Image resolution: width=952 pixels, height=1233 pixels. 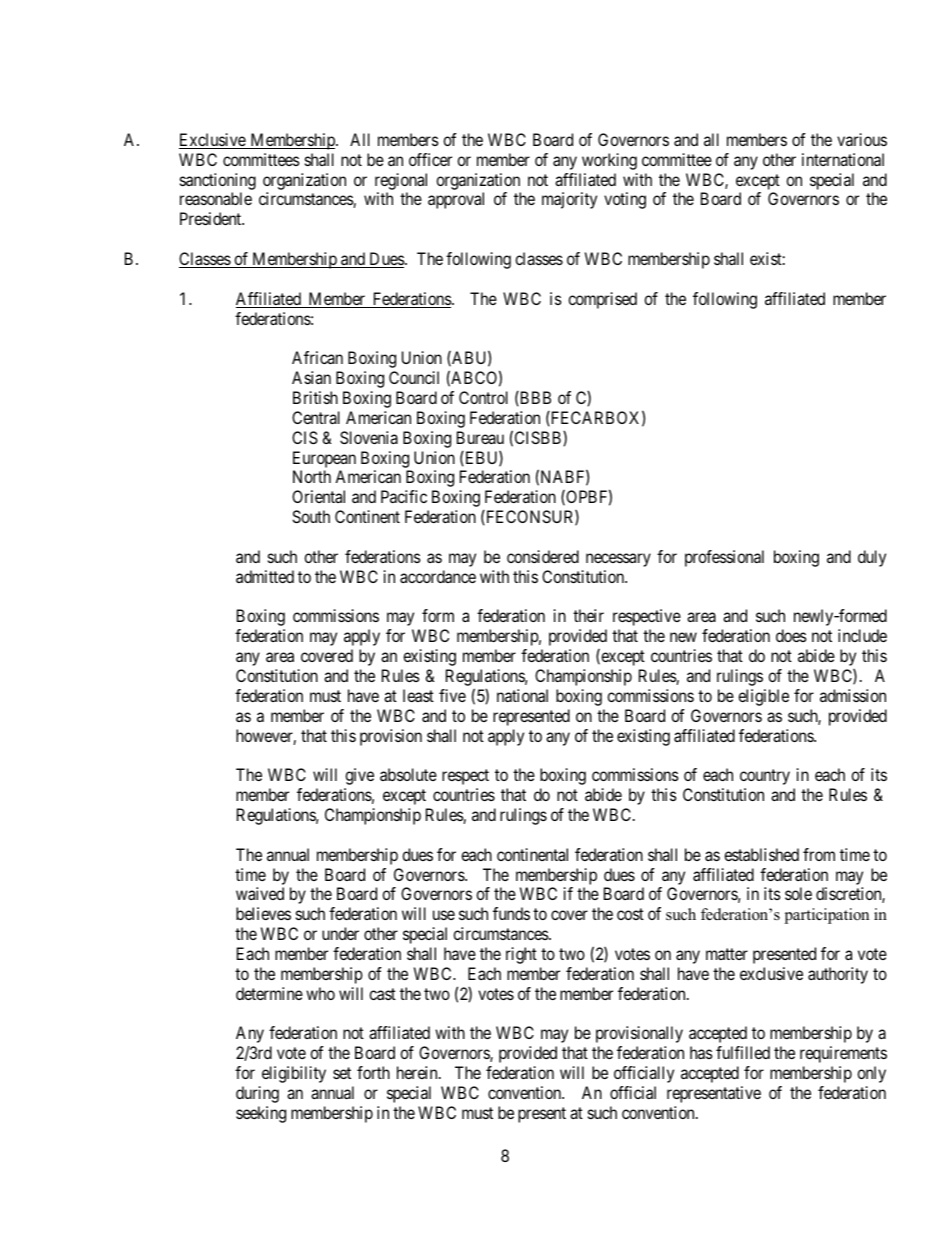 I want to click on their, so click(x=588, y=615).
